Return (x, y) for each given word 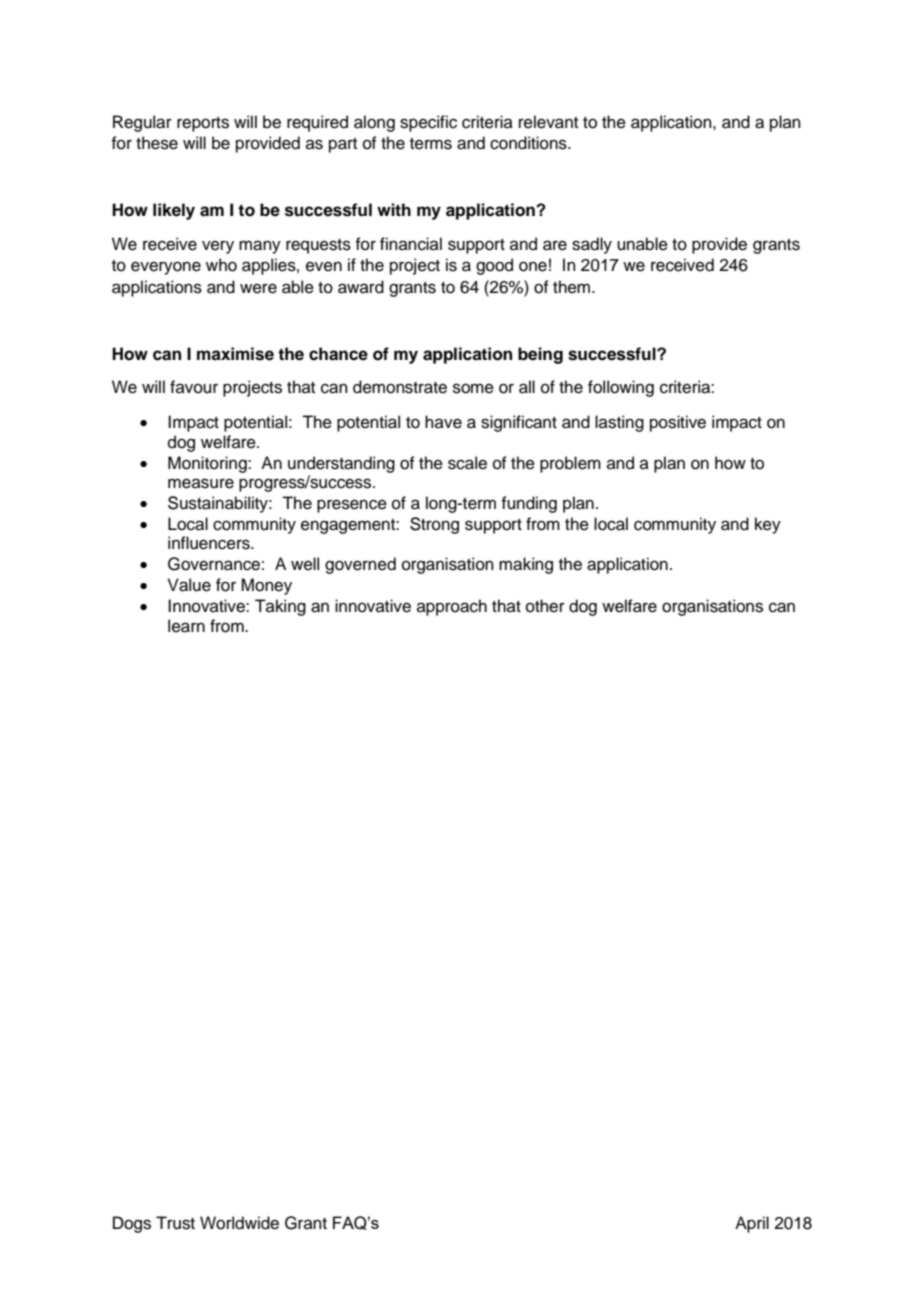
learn (186, 626)
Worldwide (239, 1223)
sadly (592, 245)
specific (428, 123)
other (545, 606)
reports (203, 124)
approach (452, 607)
